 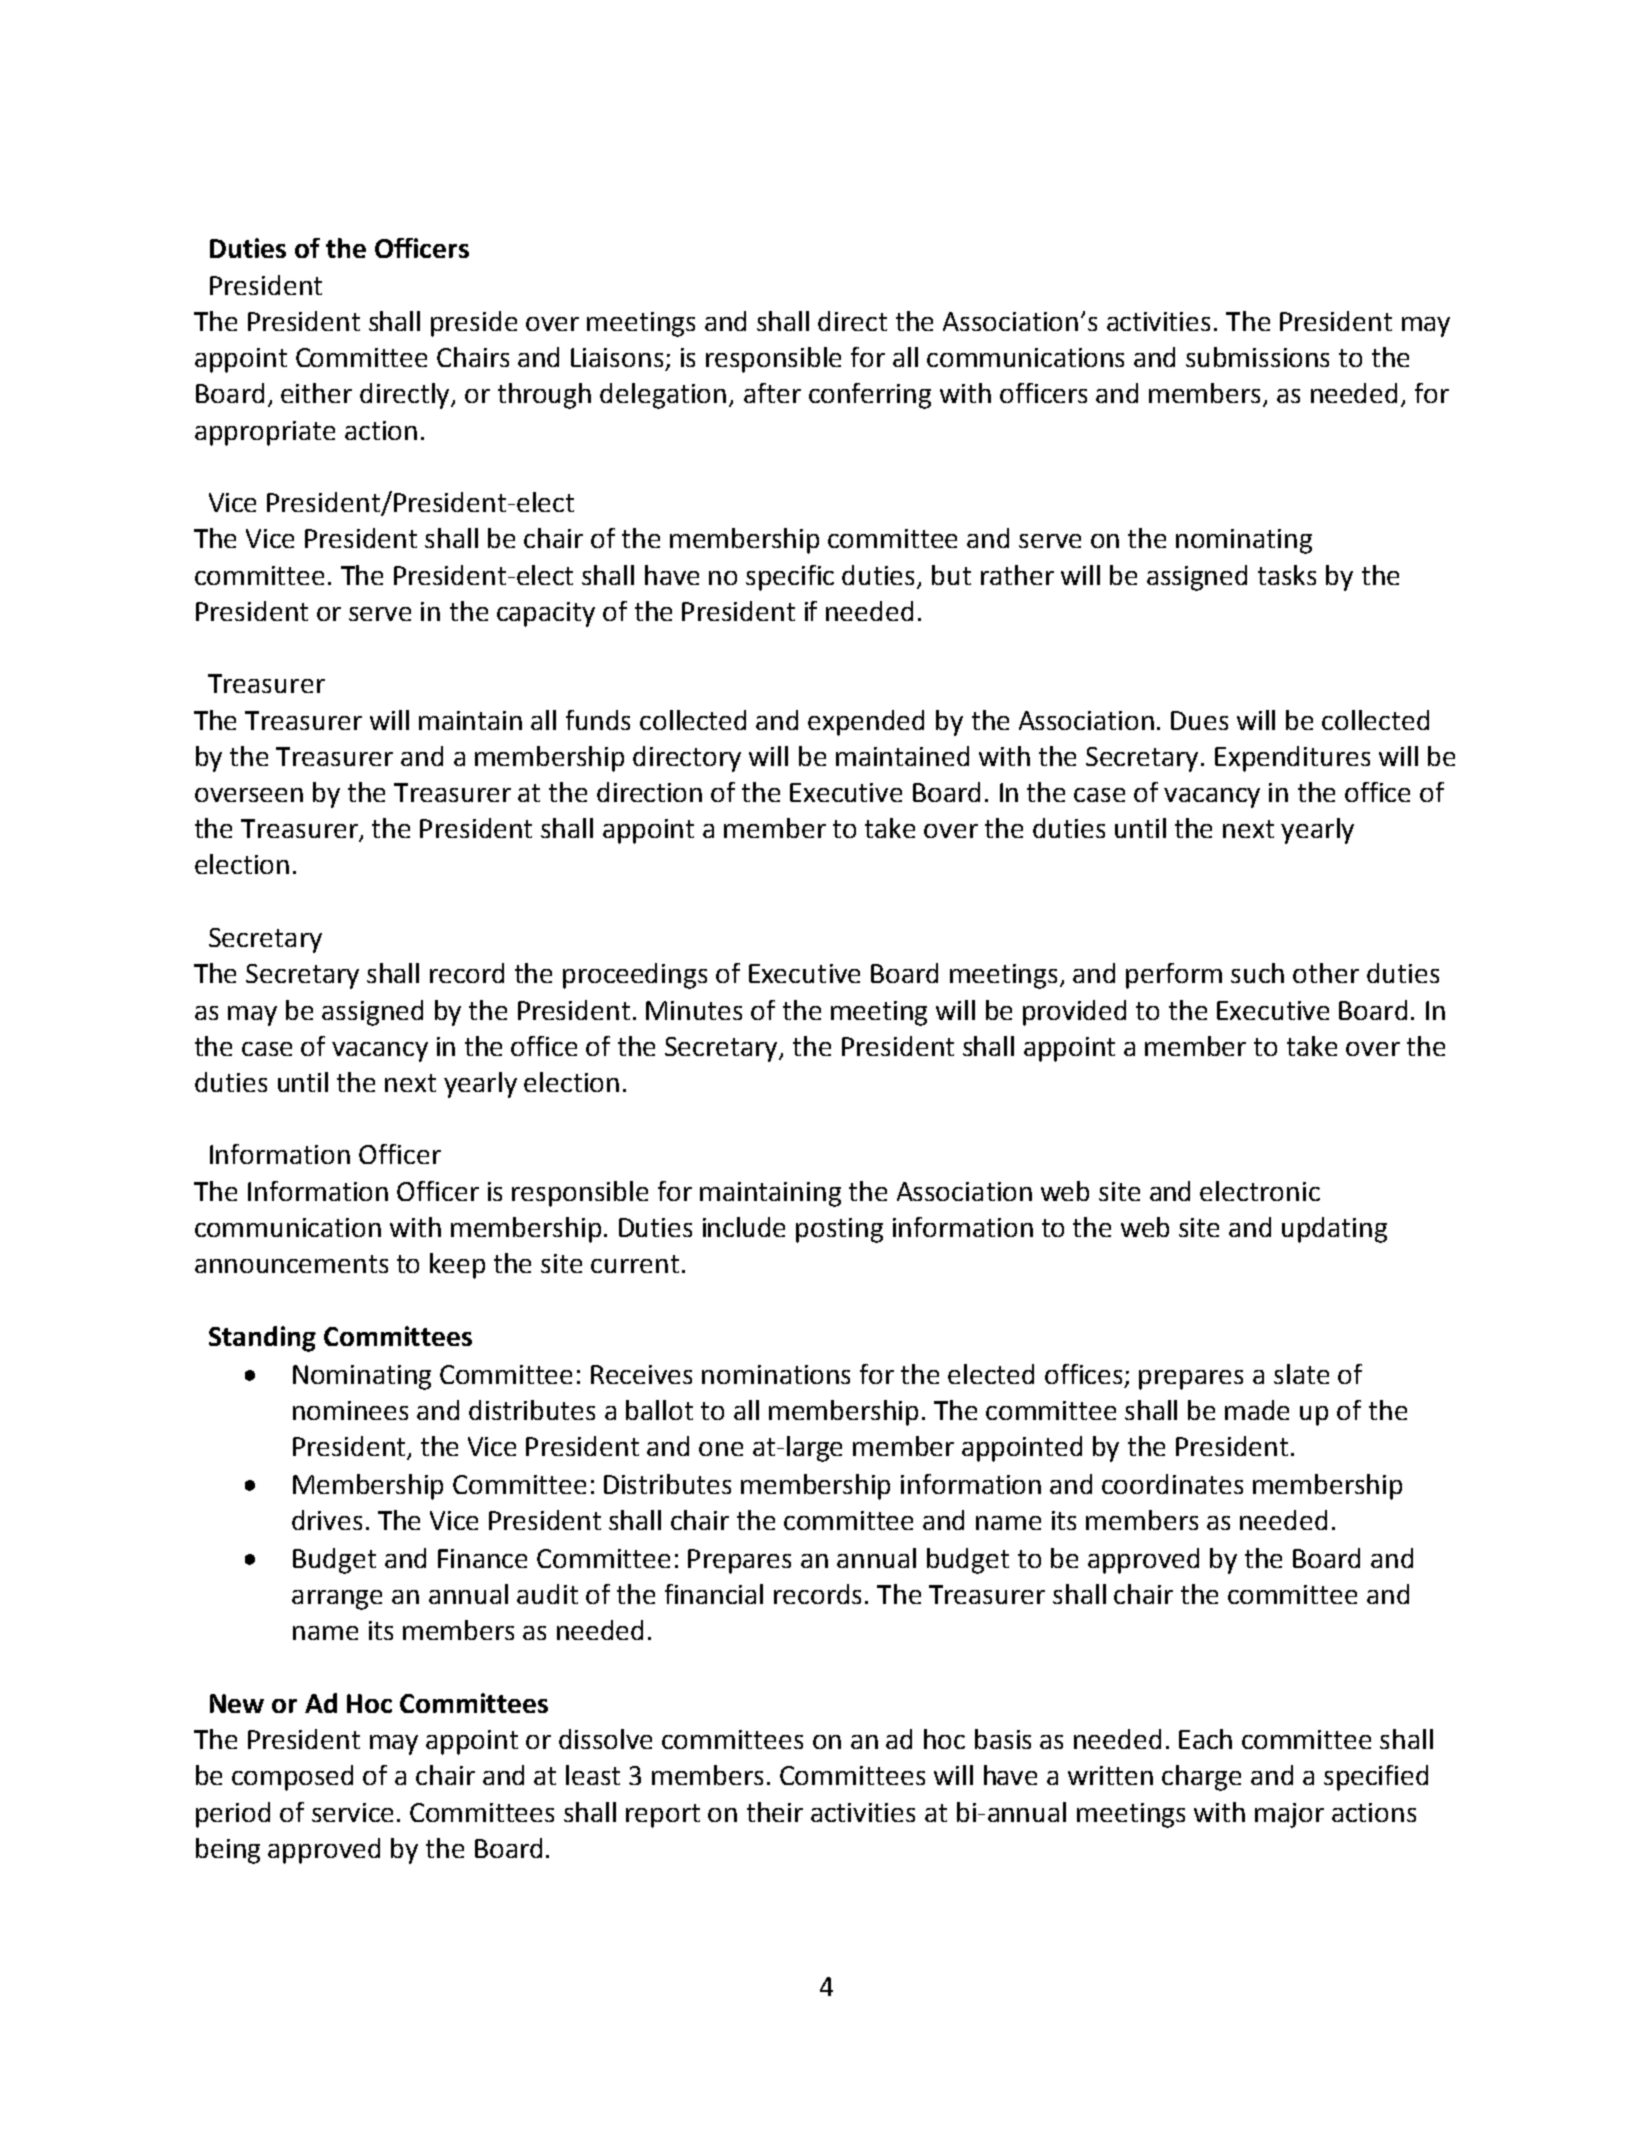 I want to click on Minutes, so click(x=694, y=1010).
